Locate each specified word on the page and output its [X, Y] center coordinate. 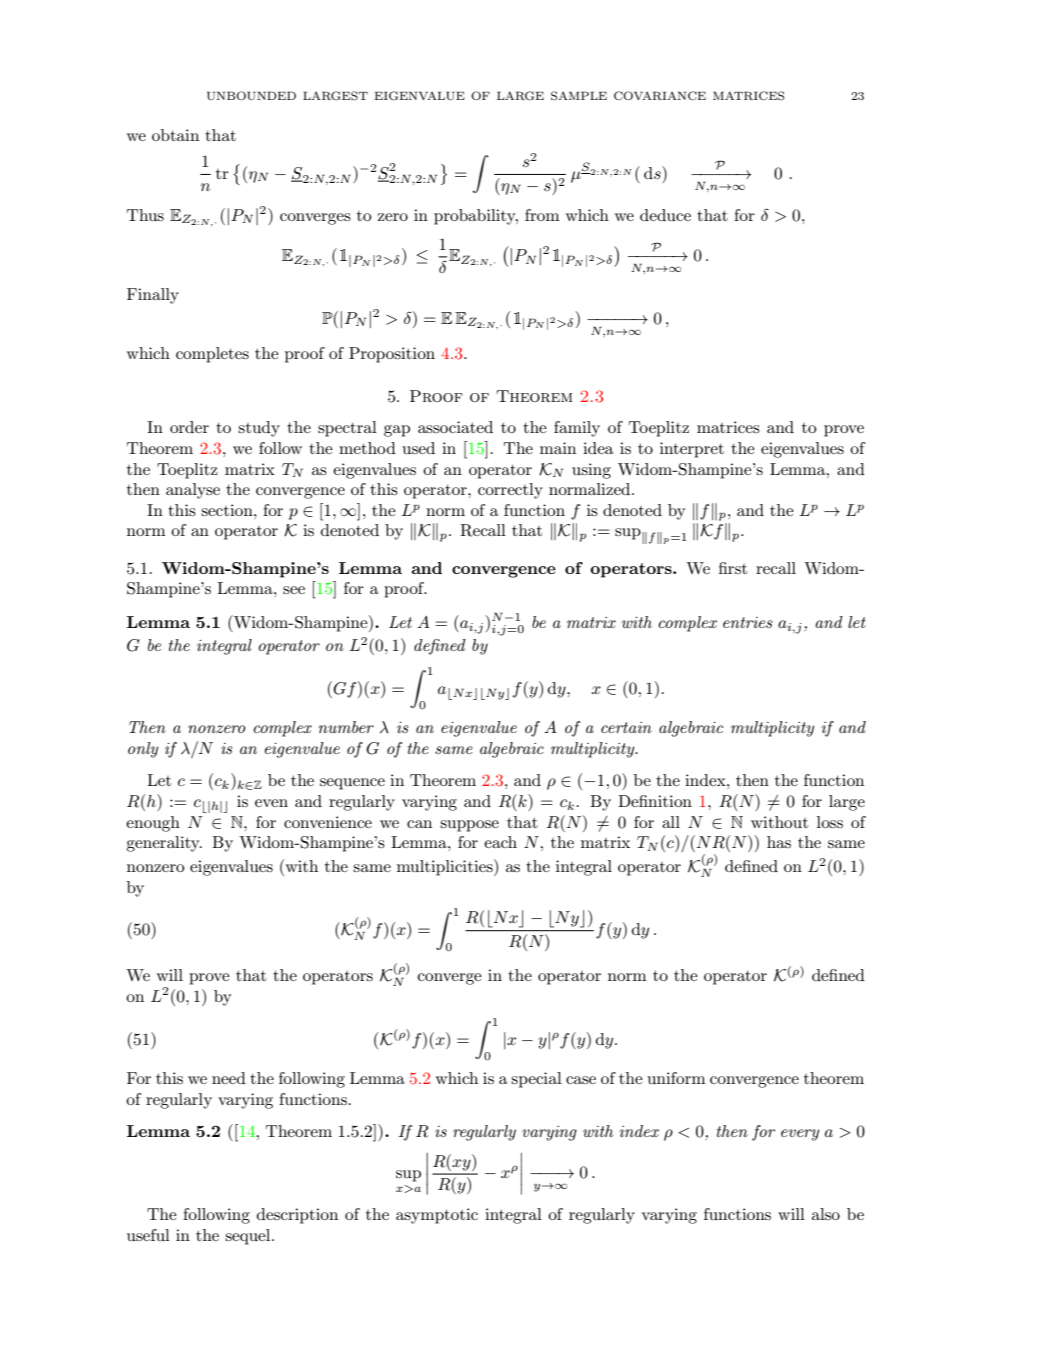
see [294, 590]
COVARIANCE [660, 96]
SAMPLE [579, 96]
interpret [692, 450]
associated [455, 427]
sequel [249, 1237]
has [779, 842]
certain [626, 727]
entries [748, 622]
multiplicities [446, 867]
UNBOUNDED [251, 96]
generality [164, 844]
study [259, 429]
